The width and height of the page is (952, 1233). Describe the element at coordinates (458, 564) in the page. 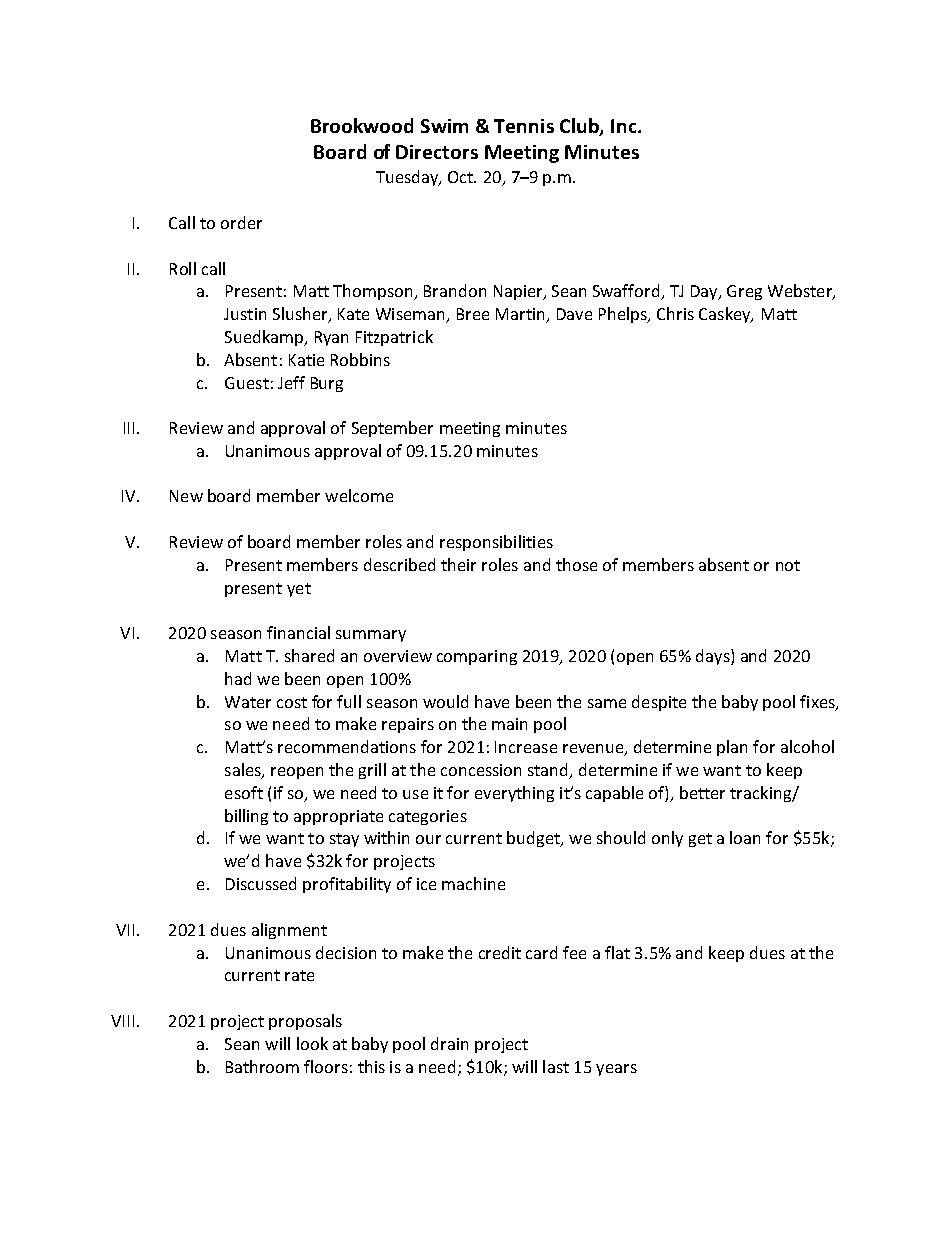

I see `their` at that location.
